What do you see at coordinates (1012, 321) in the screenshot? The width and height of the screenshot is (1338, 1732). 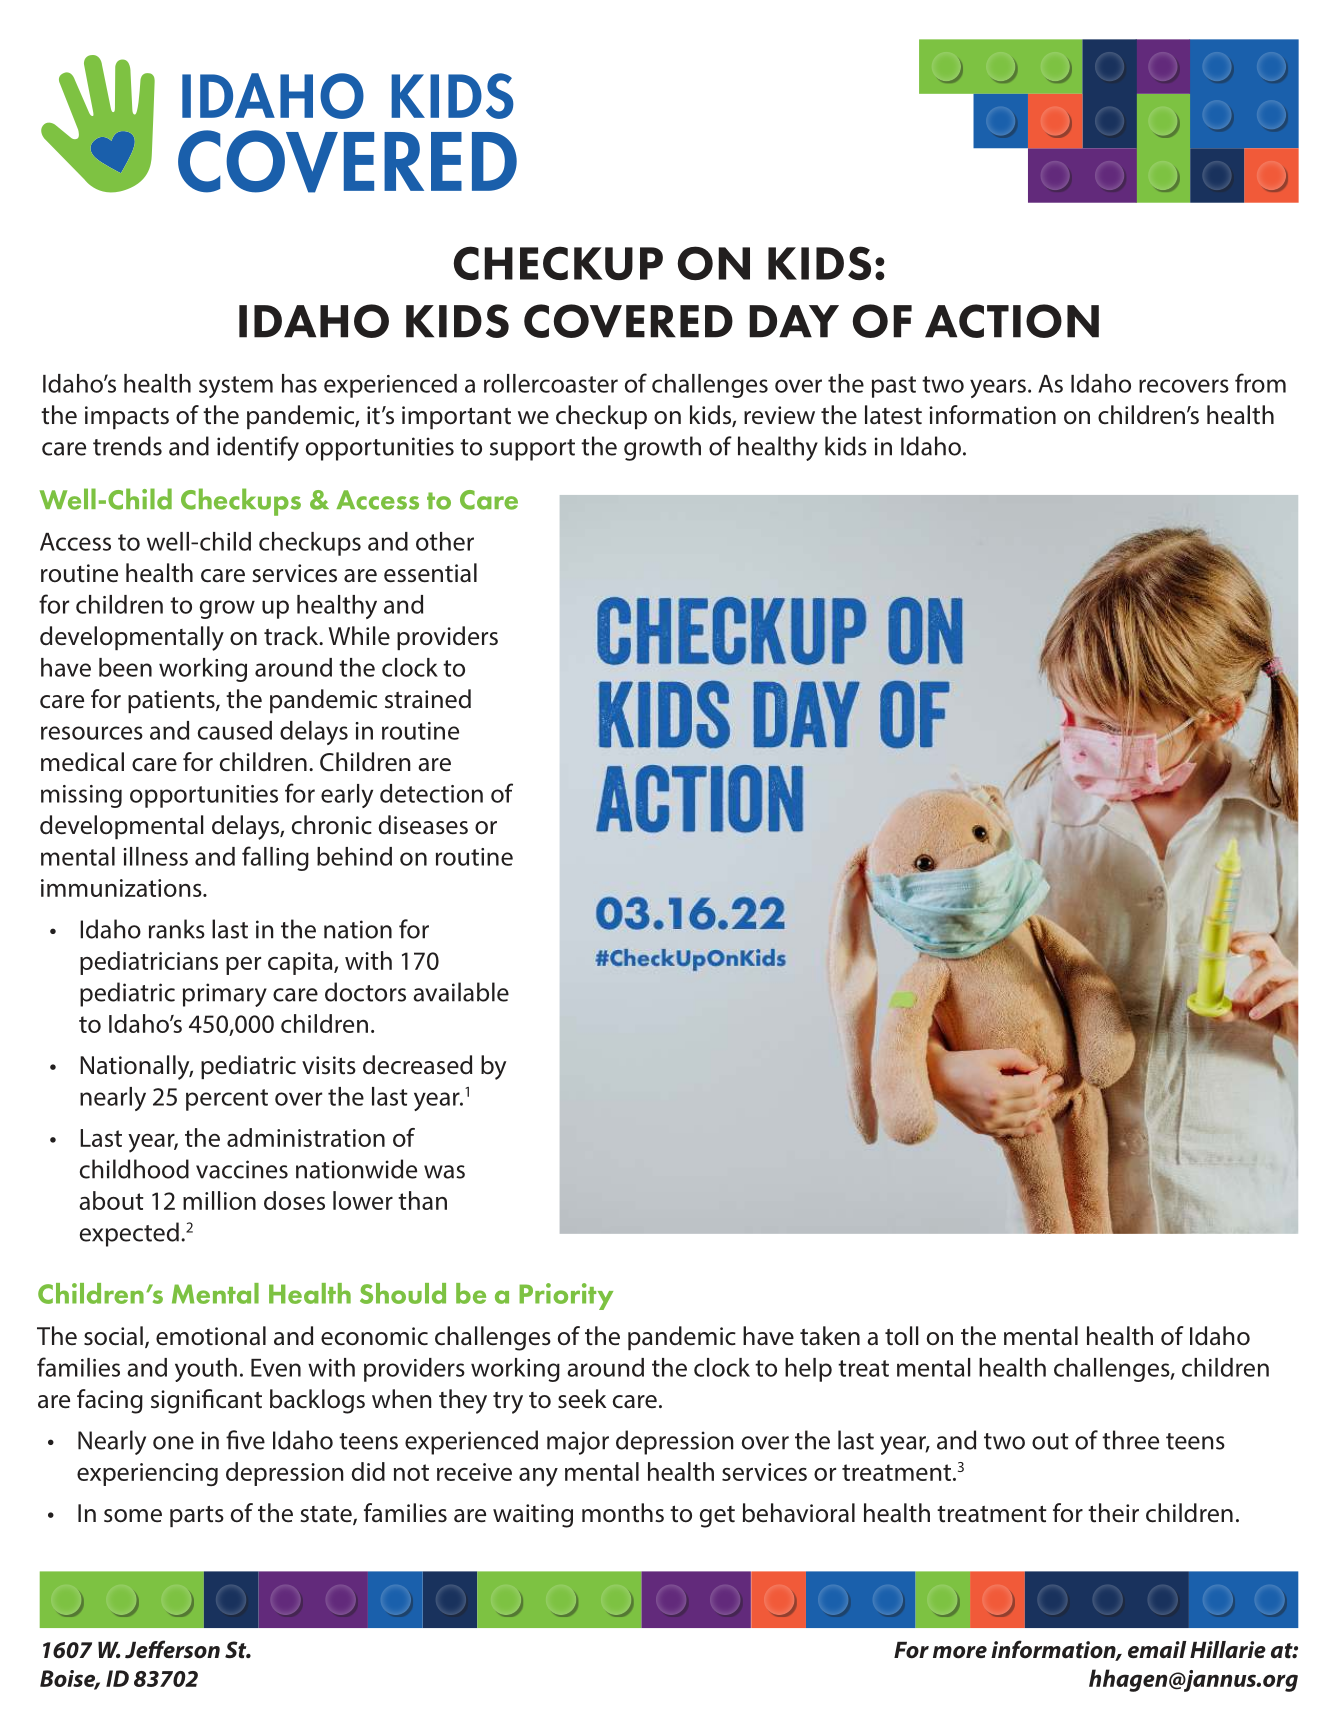 I see `ACTION` at bounding box center [1012, 321].
